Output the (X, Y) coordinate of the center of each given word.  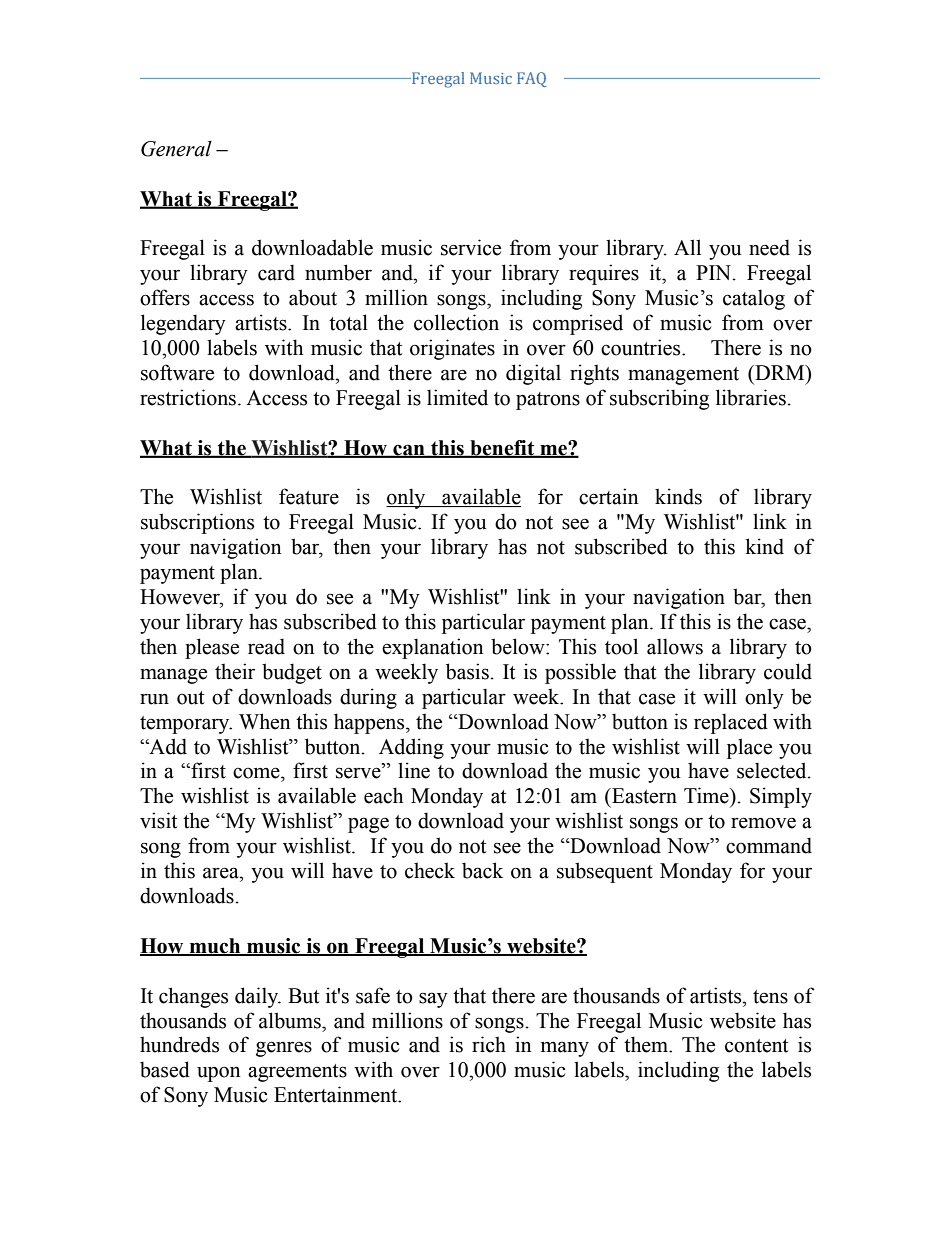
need (769, 247)
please (212, 648)
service (471, 247)
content (756, 1046)
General (176, 149)
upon (219, 1074)
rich (489, 1044)
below (519, 646)
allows (675, 646)
